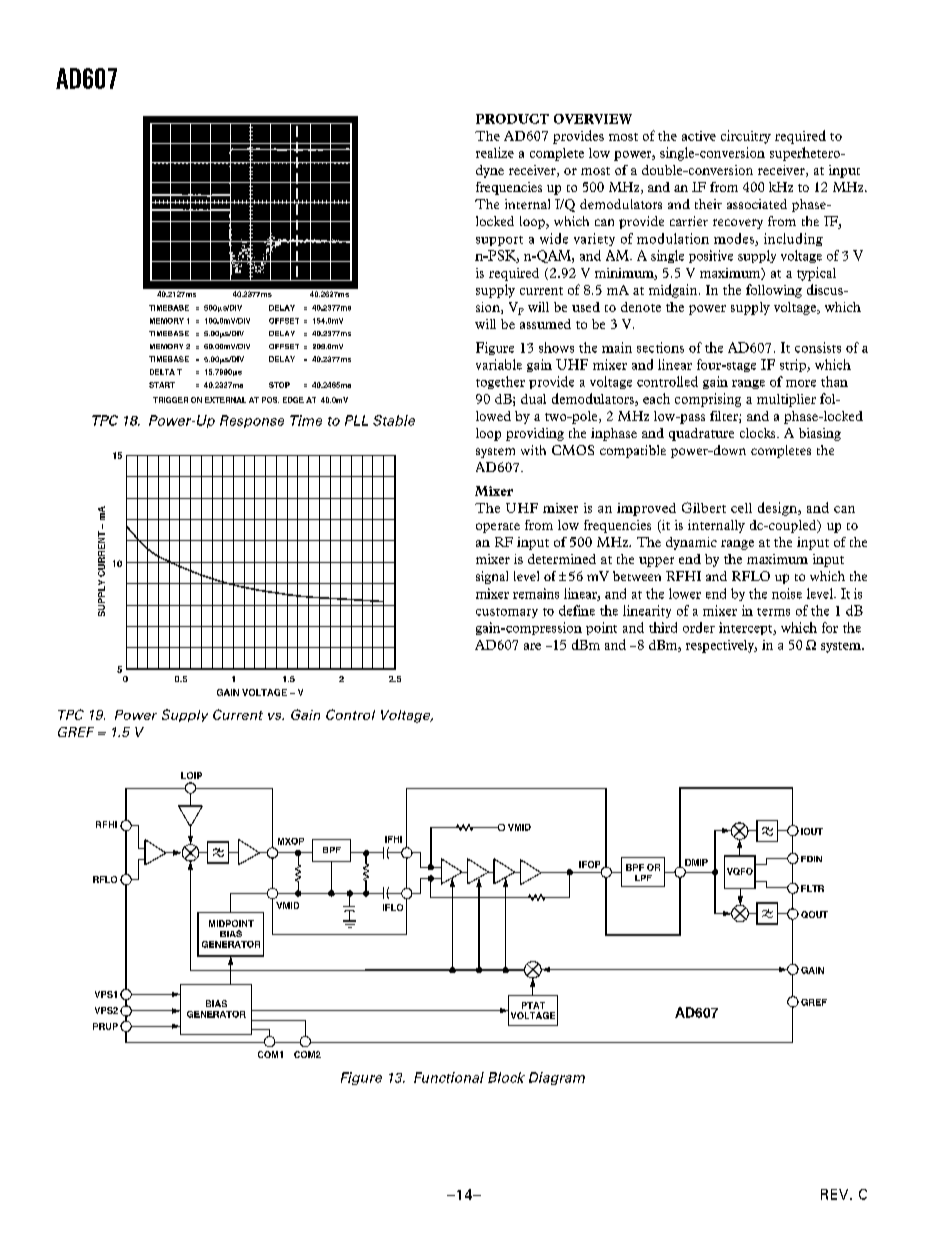 Image resolution: width=952 pixels, height=1233 pixels. Describe the element at coordinates (699, 627) in the screenshot. I see `order` at that location.
